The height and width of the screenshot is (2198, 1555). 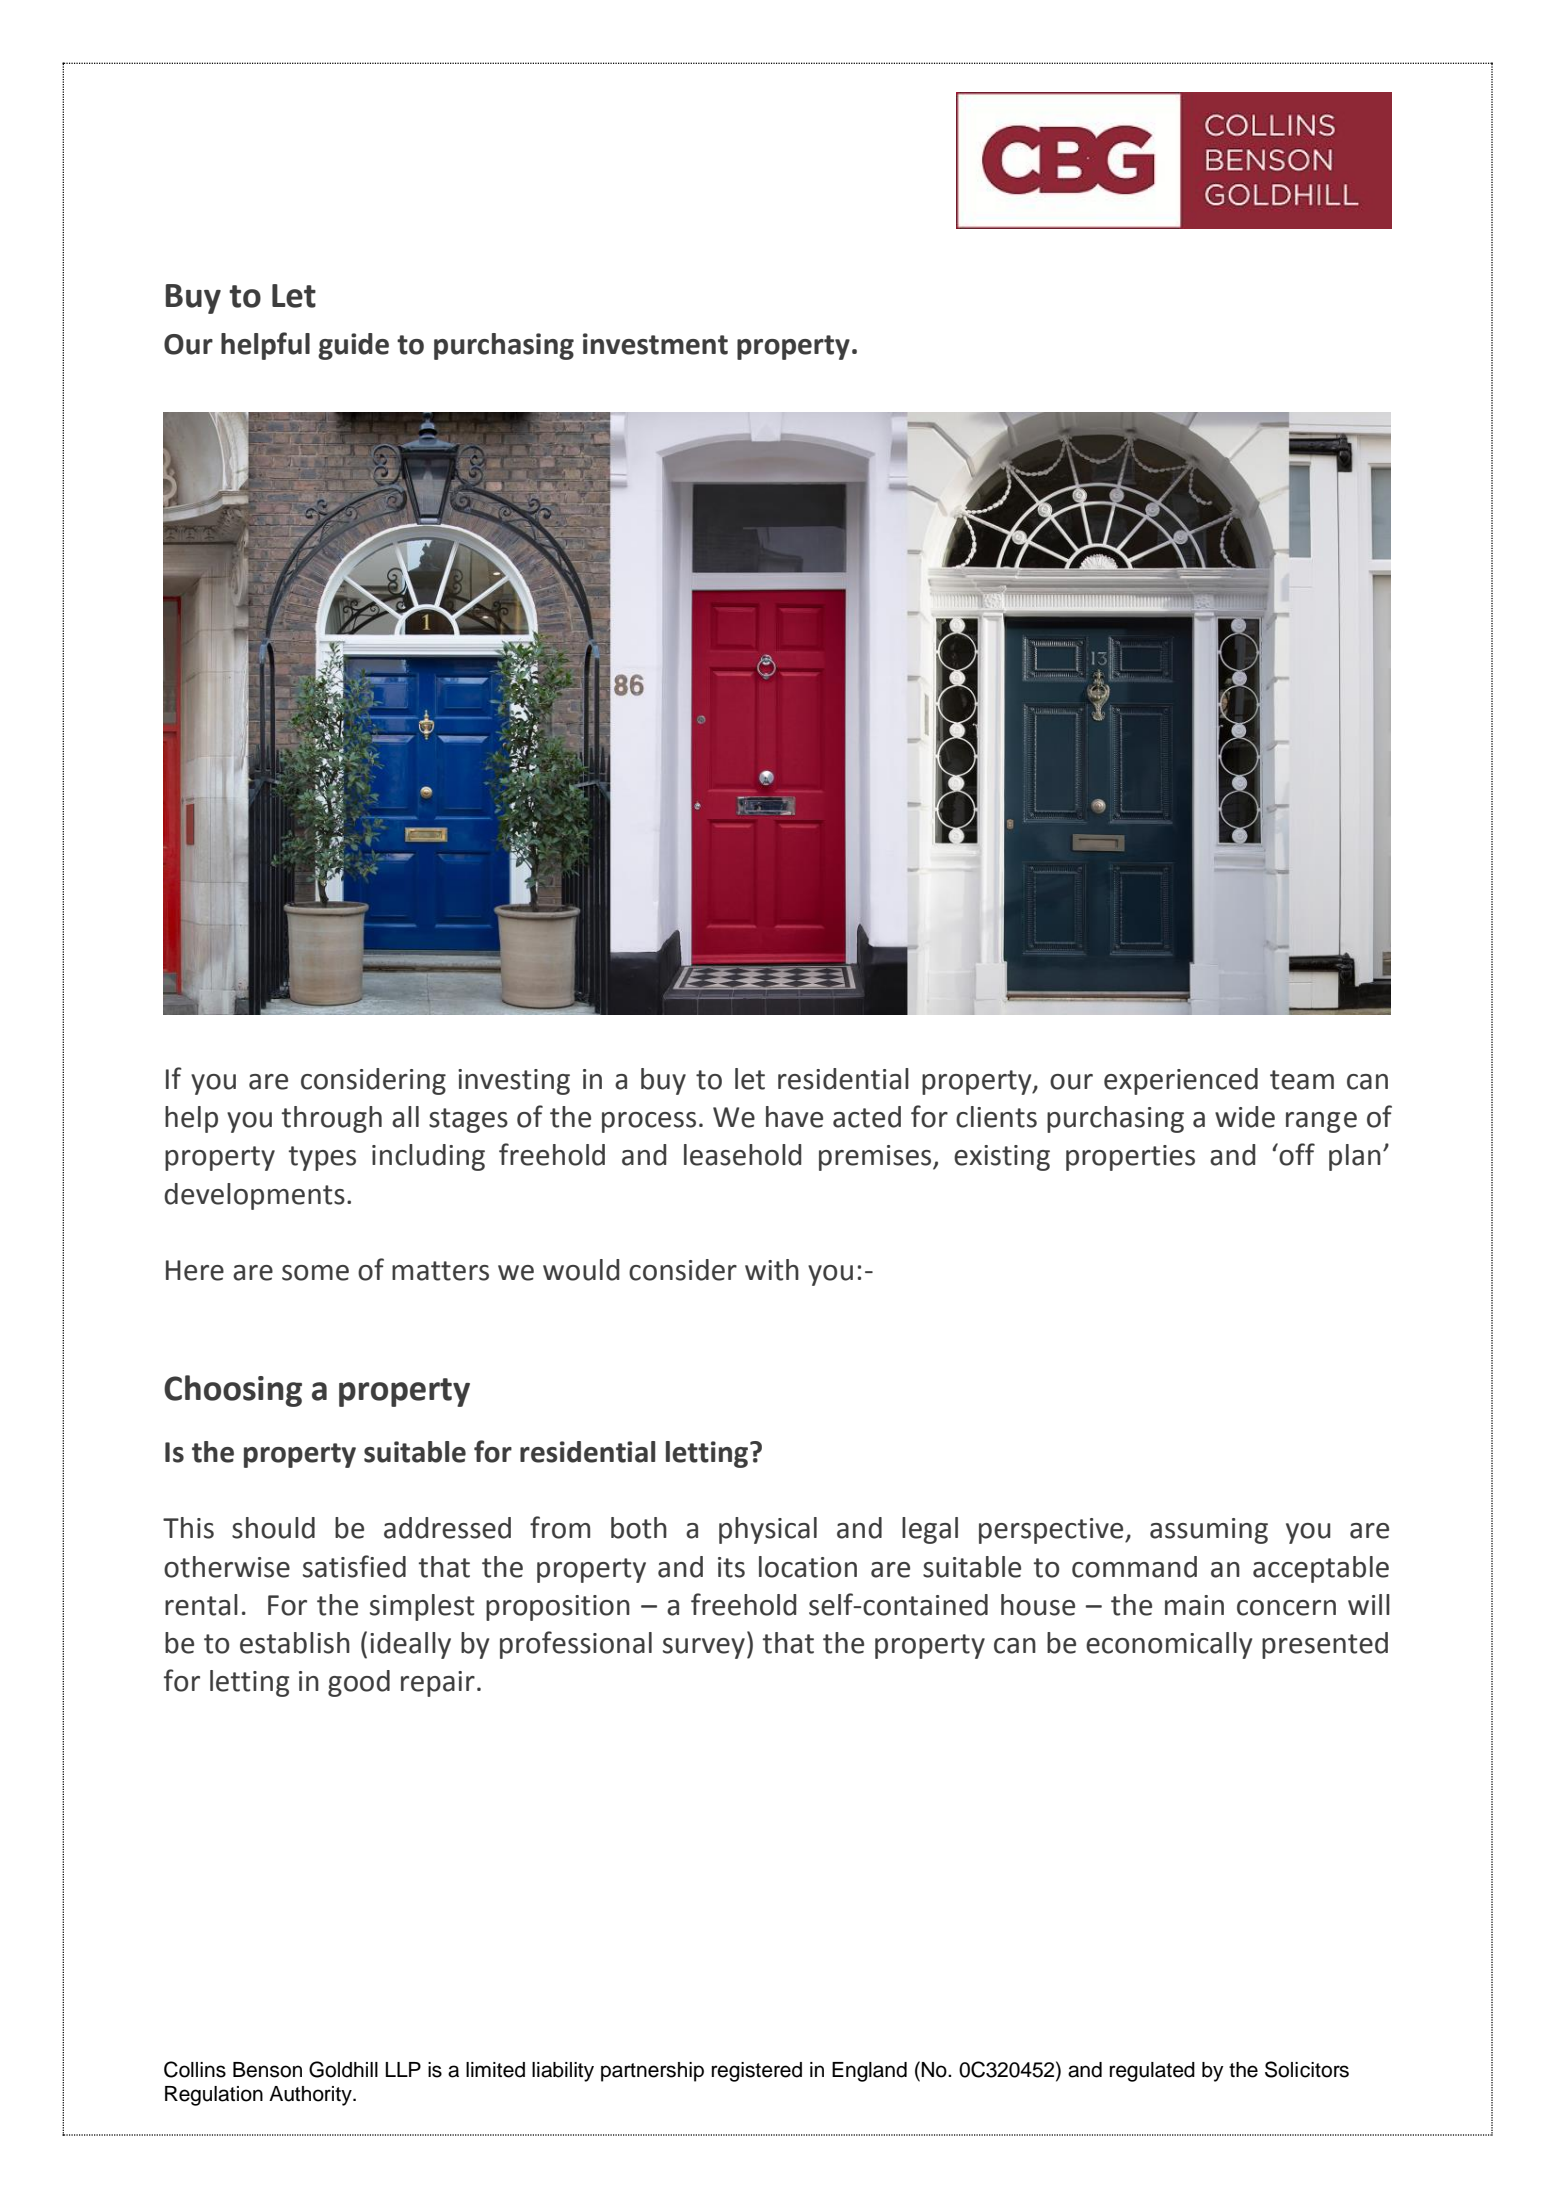 What do you see at coordinates (273, 1528) in the screenshot?
I see `should` at bounding box center [273, 1528].
